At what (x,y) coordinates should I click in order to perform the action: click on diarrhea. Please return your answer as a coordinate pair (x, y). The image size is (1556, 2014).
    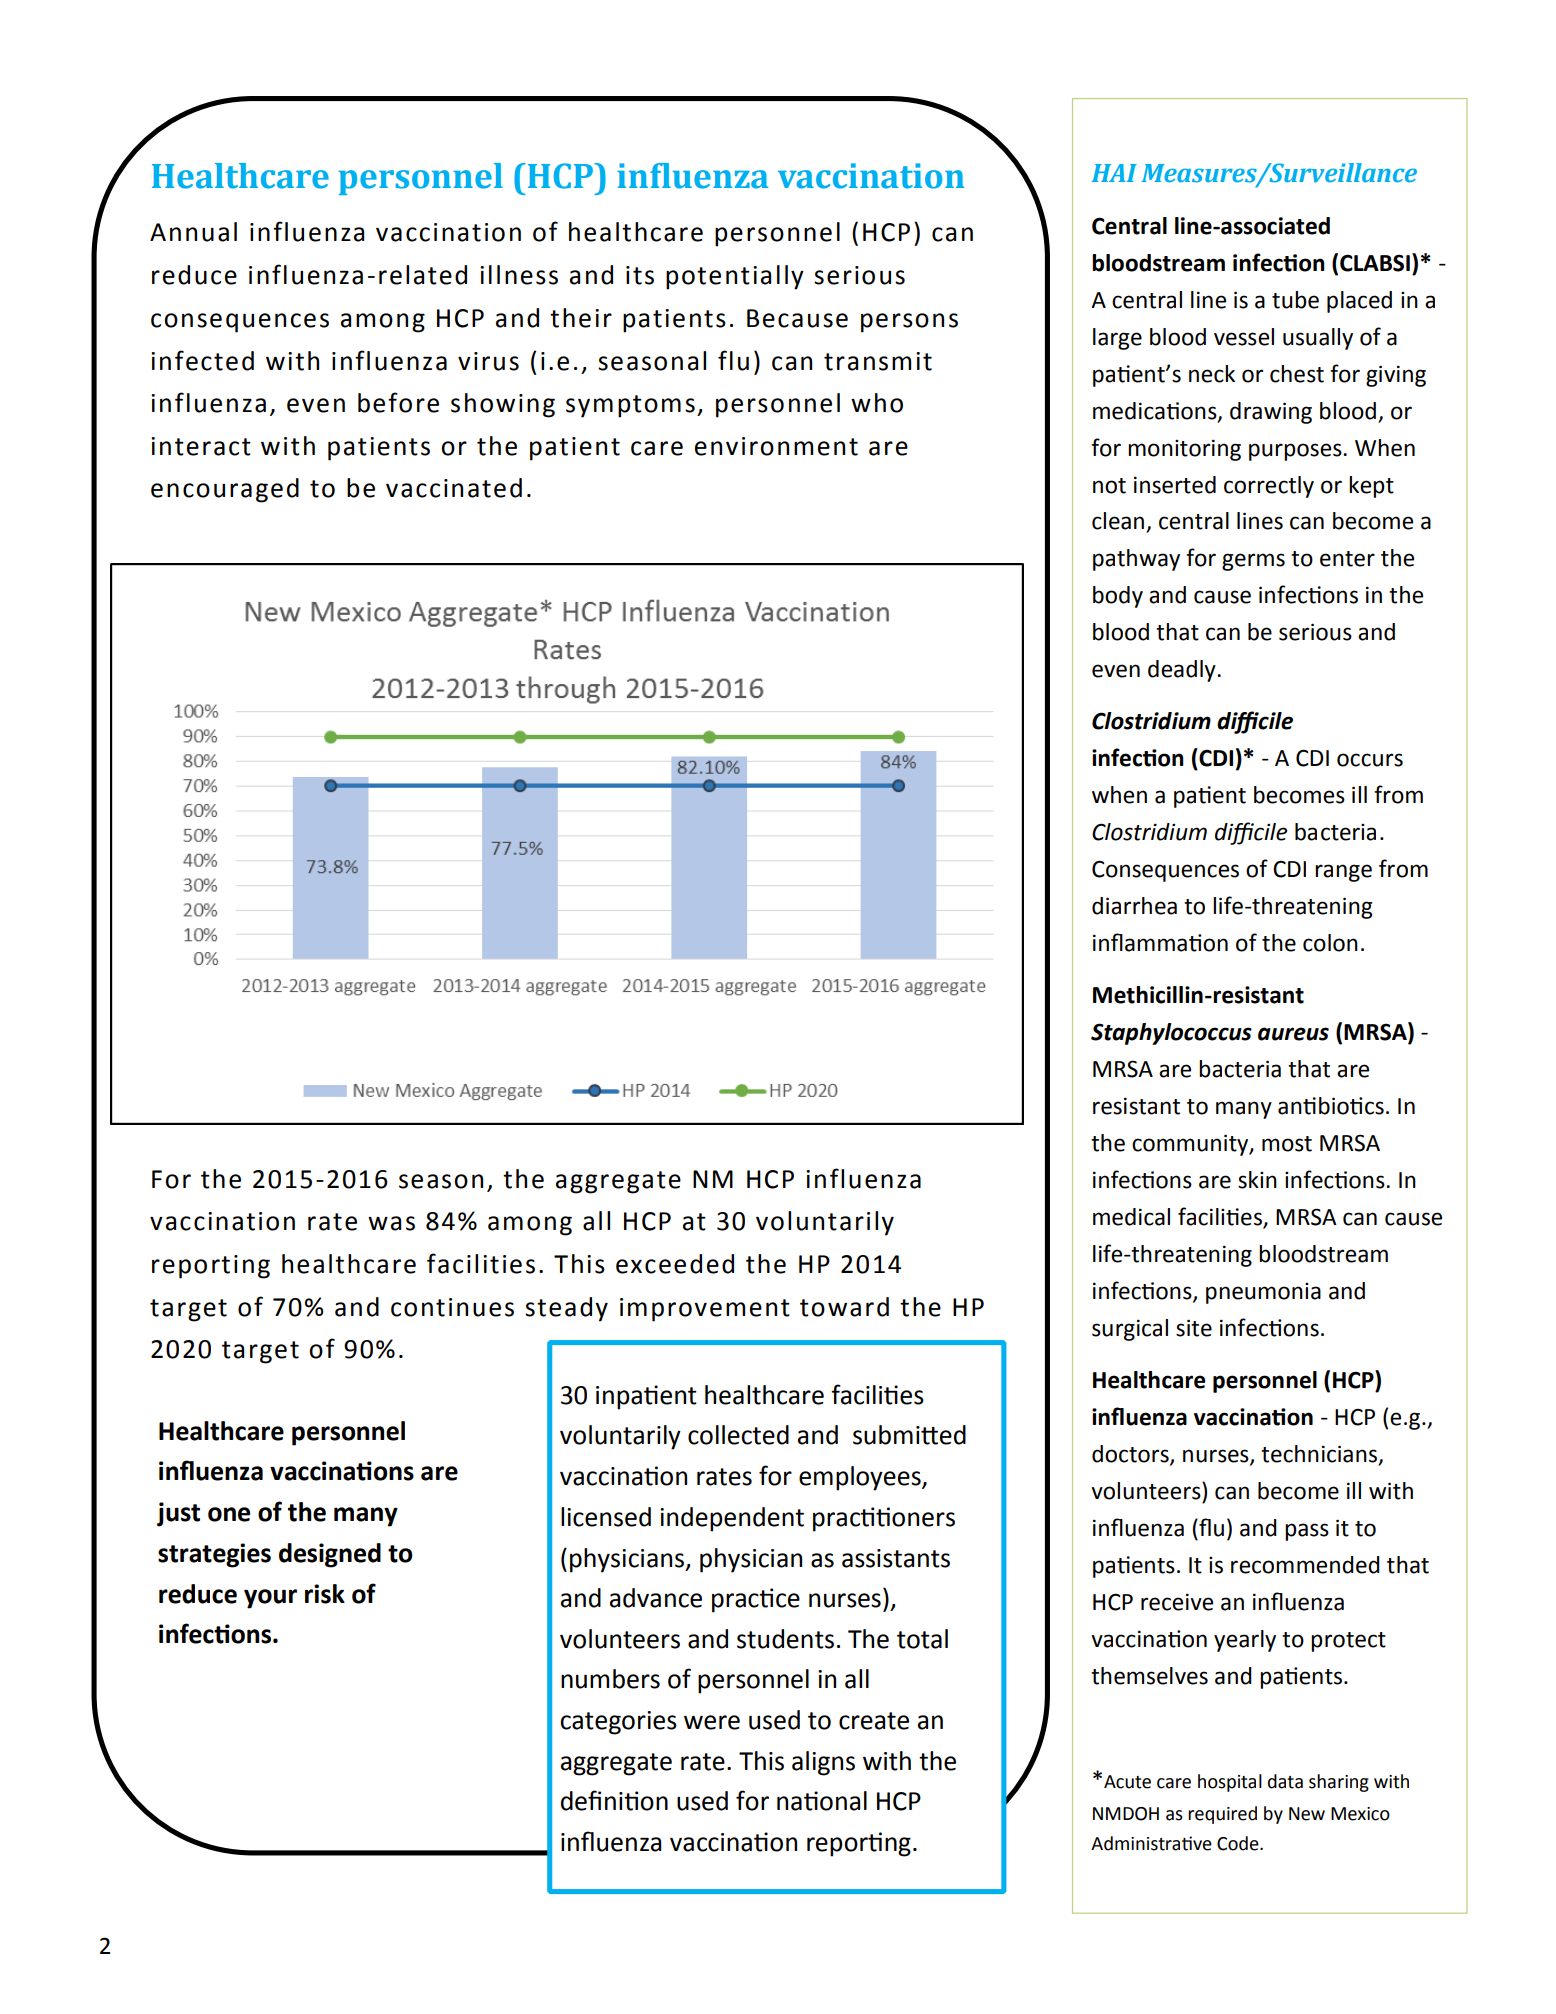
    Looking at the image, I should click on (1134, 906).
